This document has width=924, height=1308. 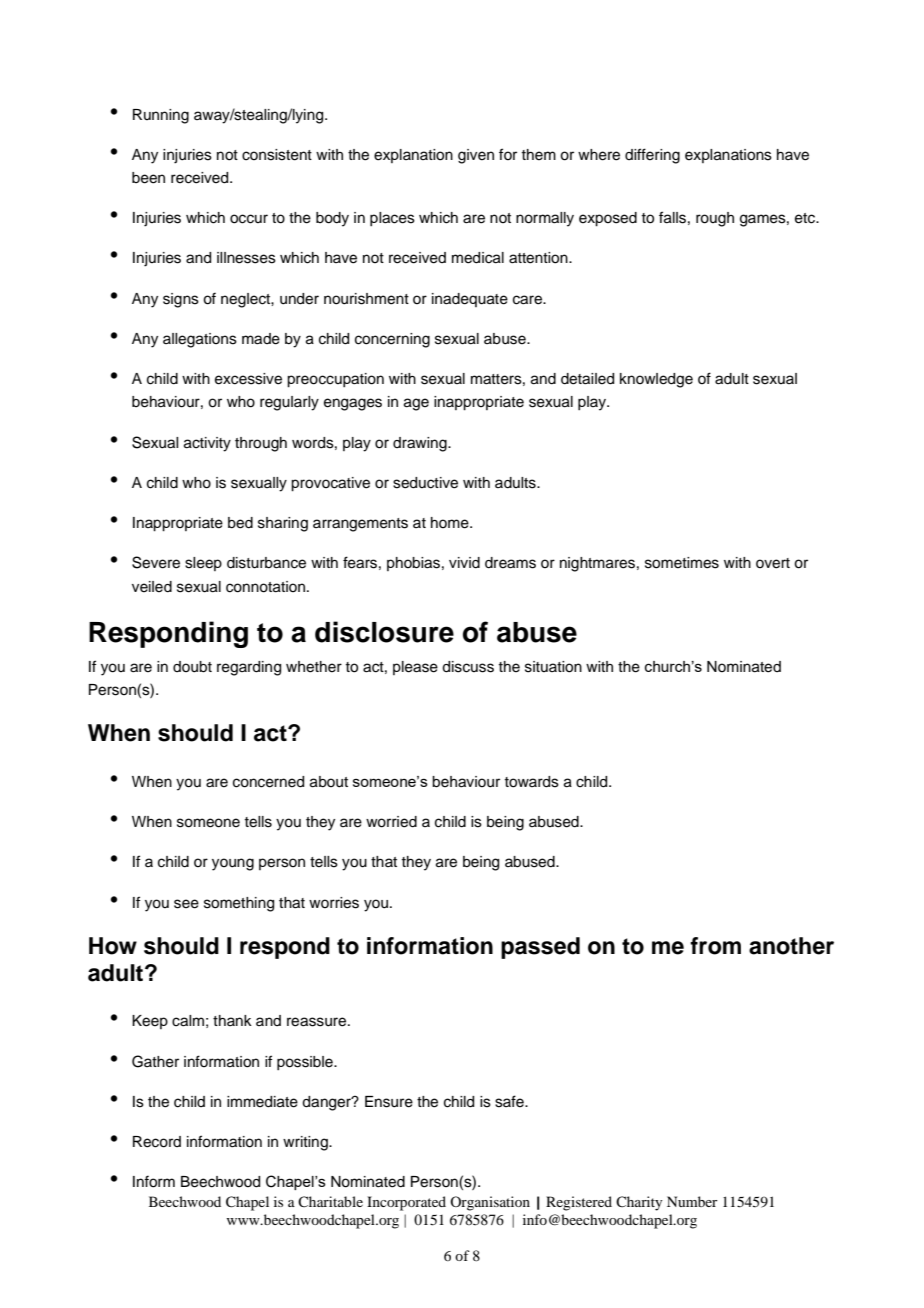 I want to click on inadequate, so click(x=470, y=300).
